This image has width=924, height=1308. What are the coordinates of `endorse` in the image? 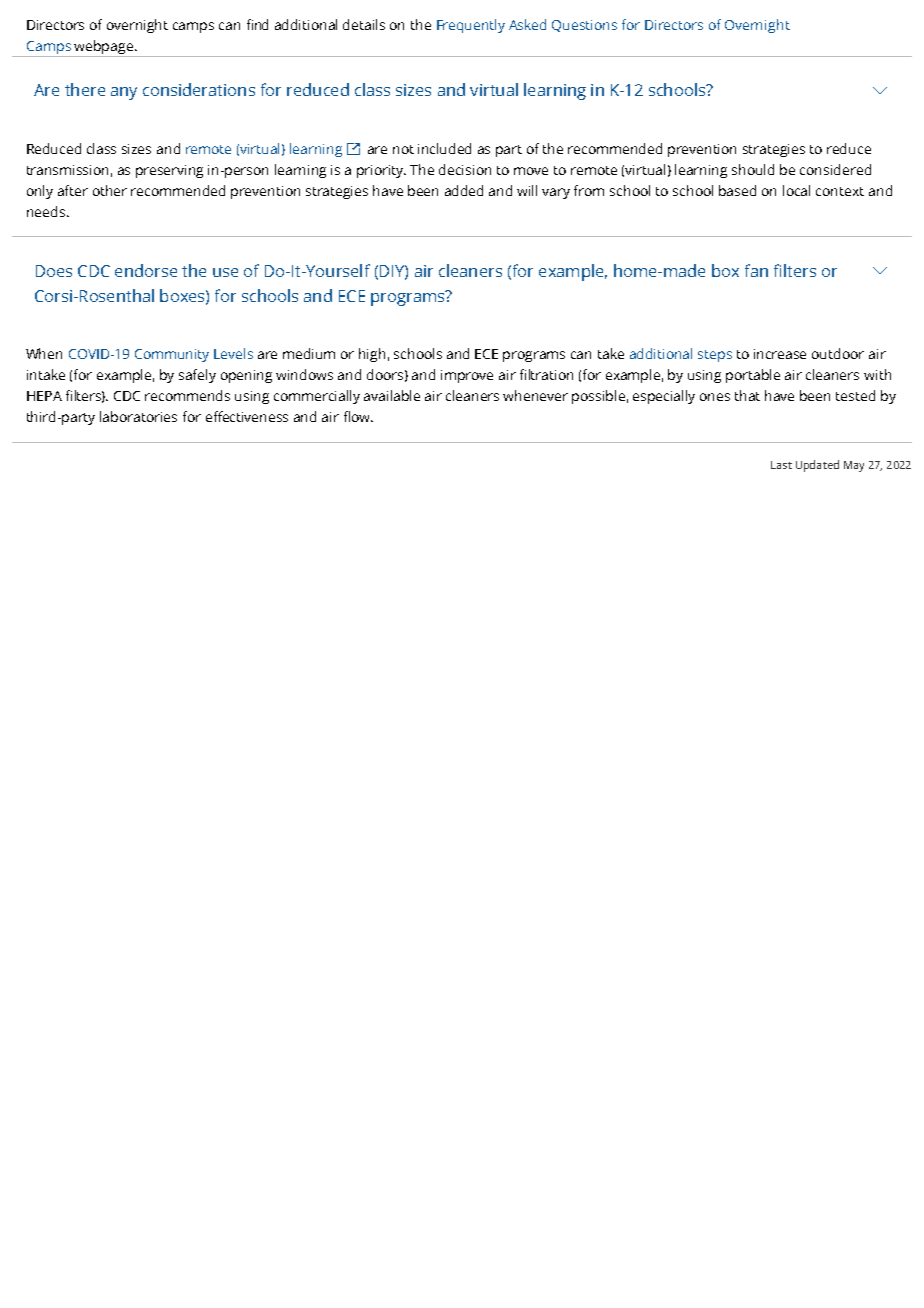 It's located at (146, 270).
